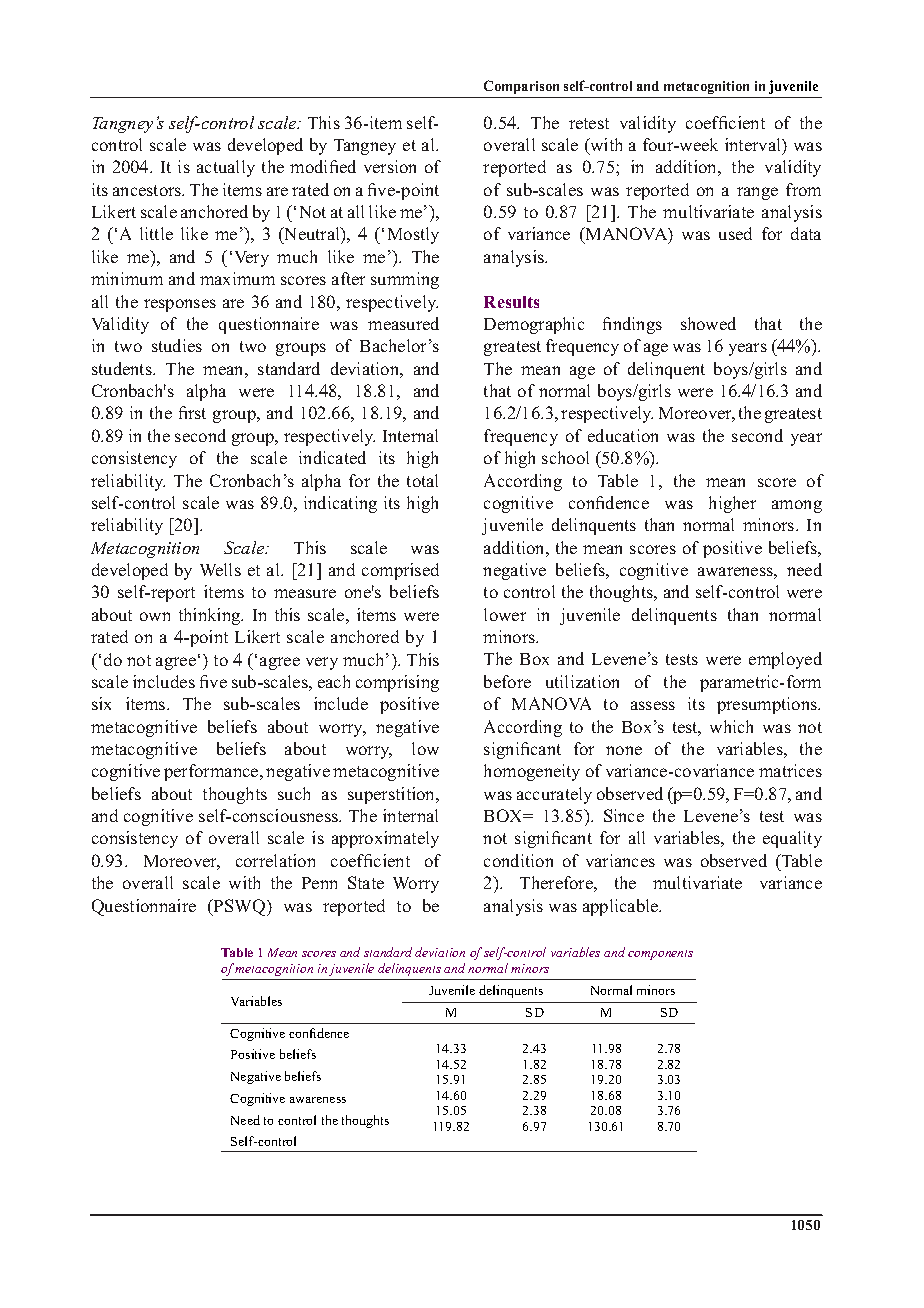 This page has height=1308, width=924. Describe the element at coordinates (660, 955) in the page. I see `components` at that location.
